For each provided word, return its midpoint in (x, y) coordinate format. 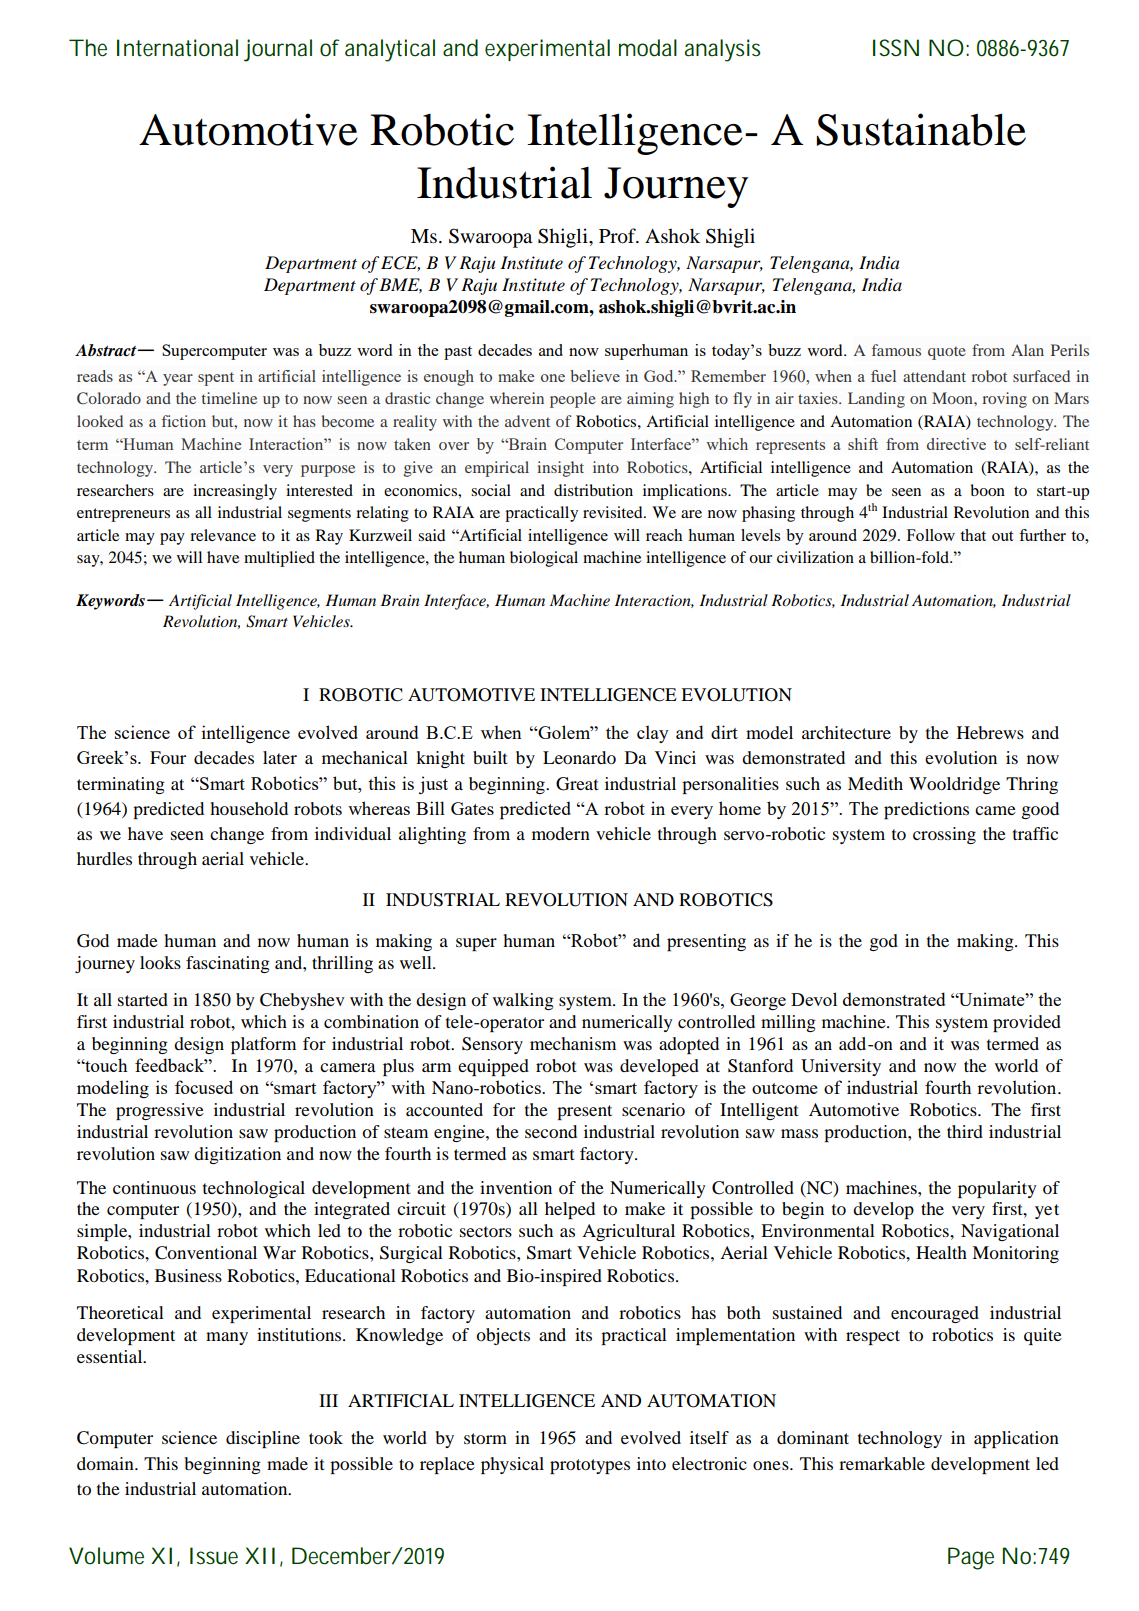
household (249, 808)
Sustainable (921, 129)
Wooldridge (954, 785)
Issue (214, 1556)
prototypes (590, 1466)
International (177, 48)
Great (577, 784)
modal (648, 48)
